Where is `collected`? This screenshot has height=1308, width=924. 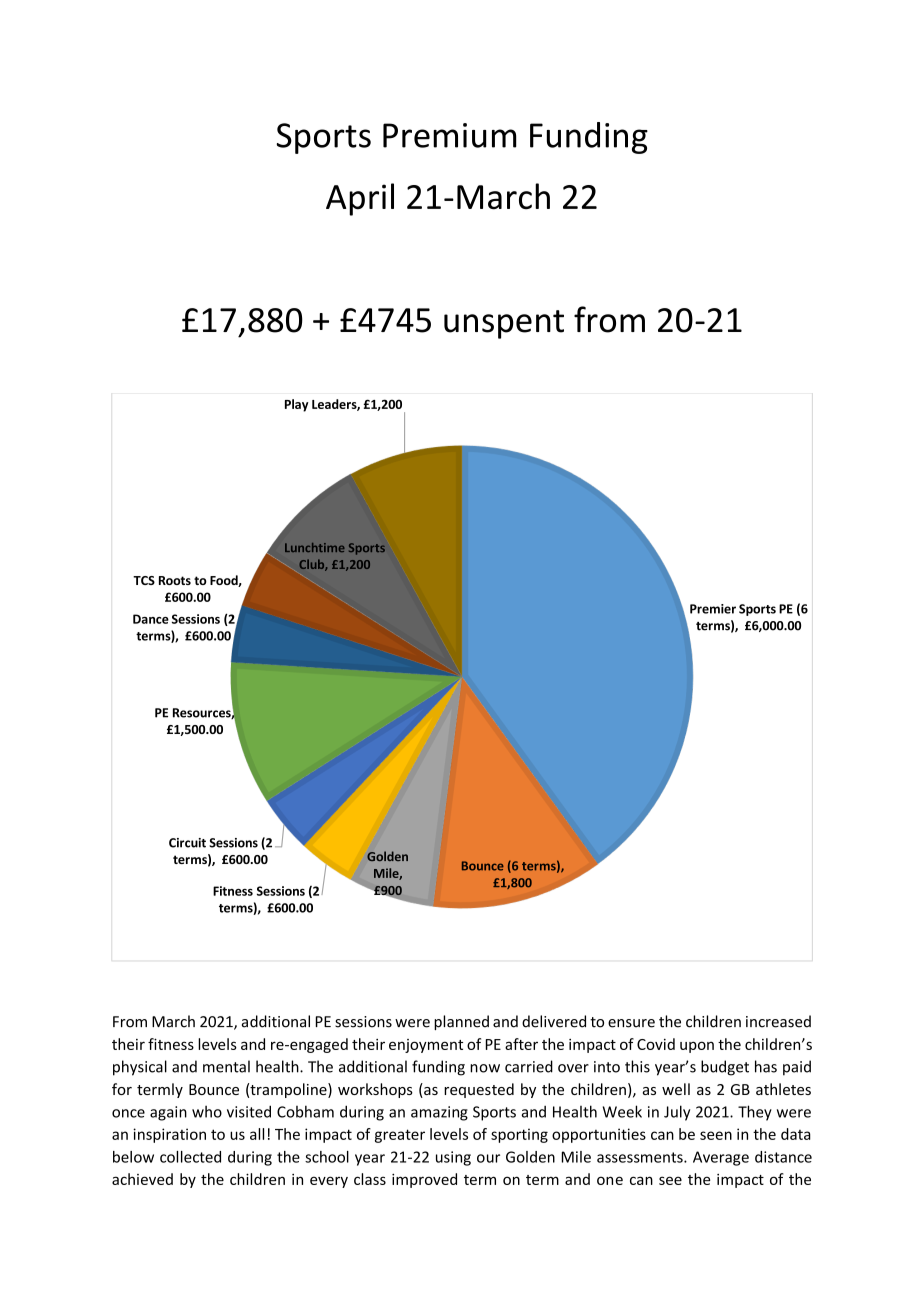 collected is located at coordinates (190, 1157).
